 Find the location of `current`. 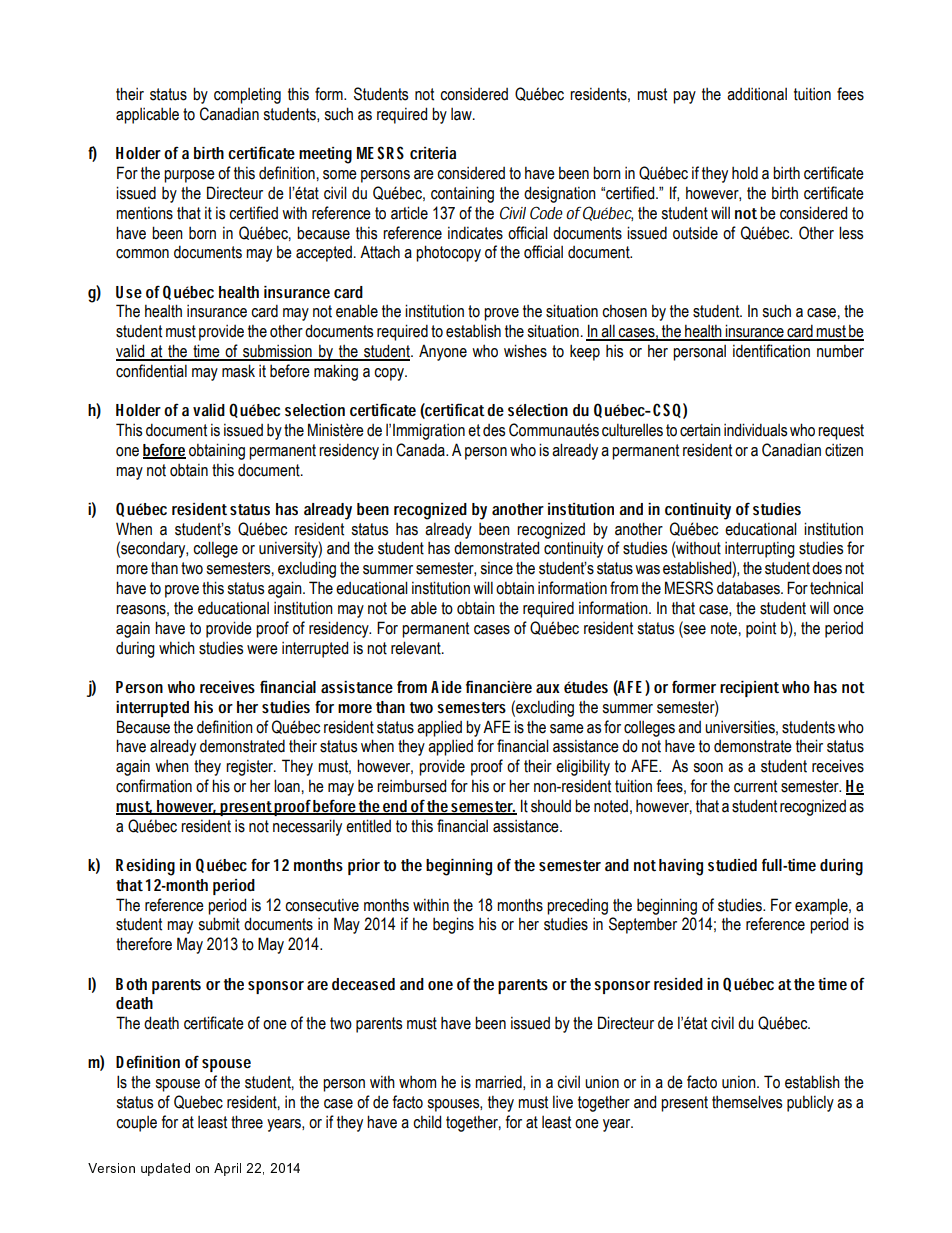

current is located at coordinates (755, 786).
